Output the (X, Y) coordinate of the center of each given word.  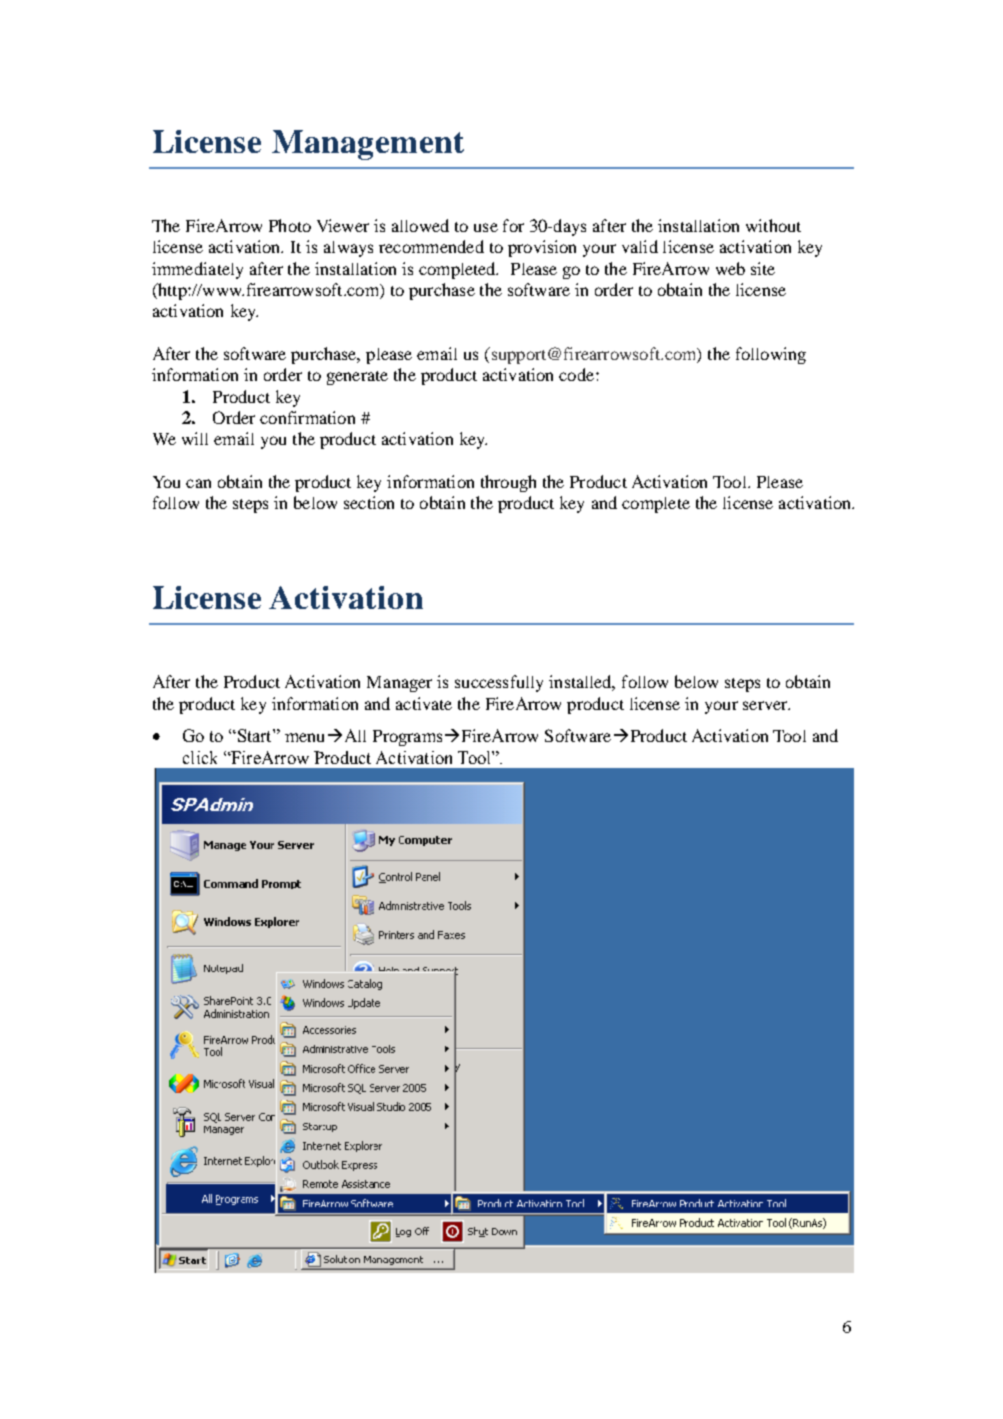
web (730, 268)
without (773, 225)
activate (424, 703)
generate (357, 378)
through (508, 483)
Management (368, 145)
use (486, 227)
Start (254, 735)
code (576, 374)
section (369, 502)
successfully (499, 683)
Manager (399, 684)
